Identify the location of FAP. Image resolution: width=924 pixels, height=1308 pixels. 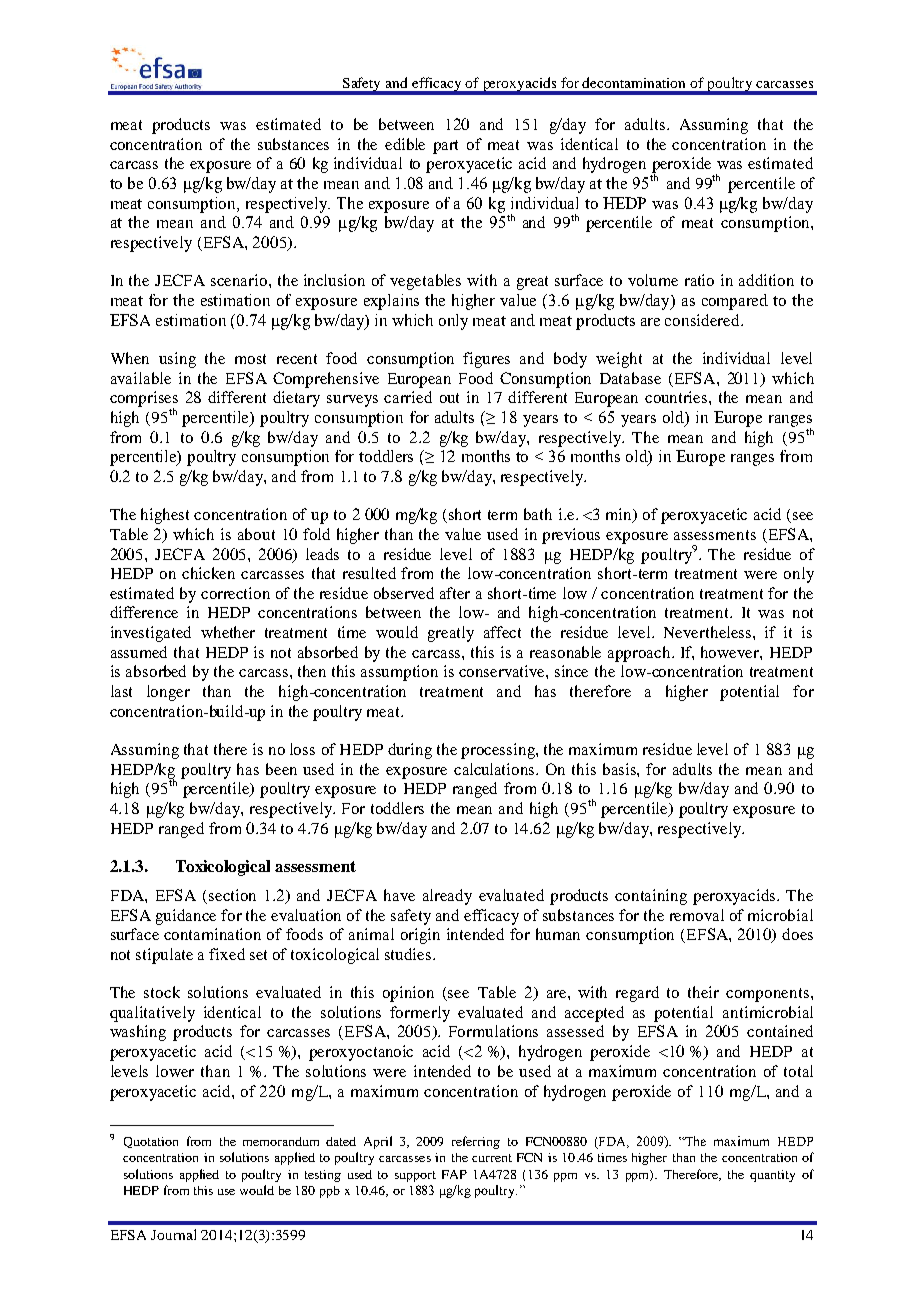
(454, 1174).
